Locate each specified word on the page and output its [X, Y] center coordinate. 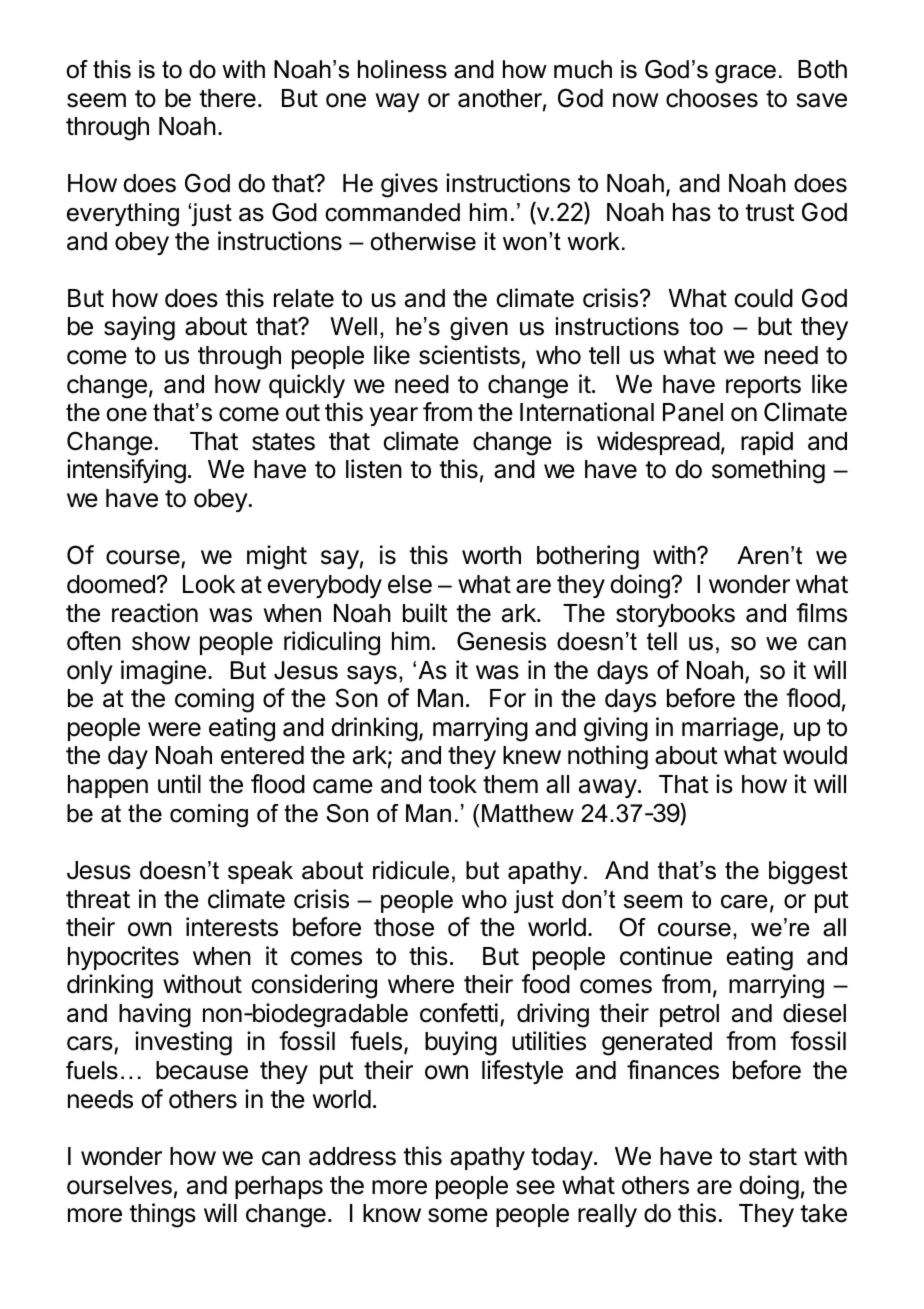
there [227, 98]
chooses [712, 98]
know [392, 1213]
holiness [402, 69]
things [162, 1215]
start [773, 1157]
